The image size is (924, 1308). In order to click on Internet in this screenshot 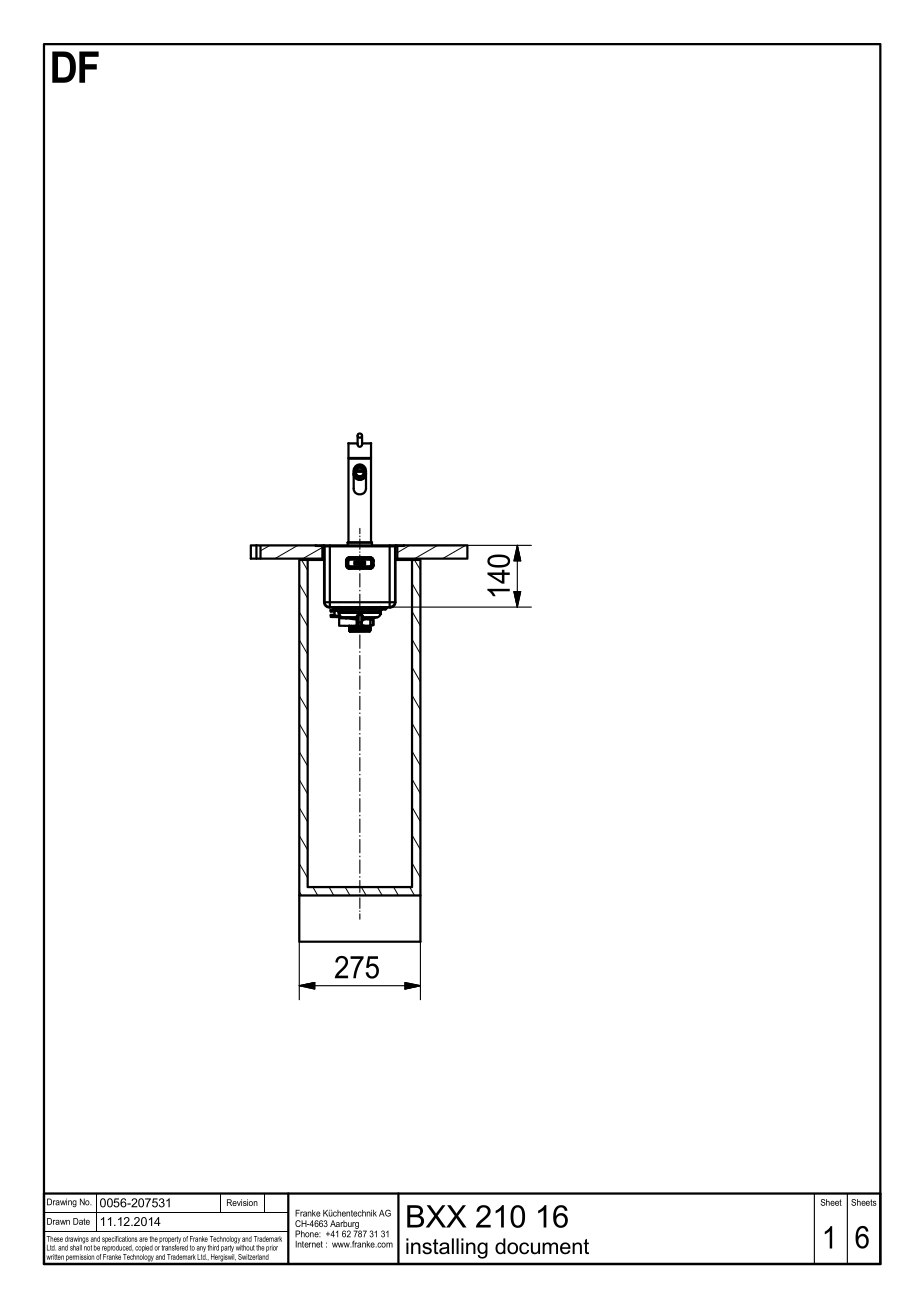, I will do `click(309, 1244)`.
